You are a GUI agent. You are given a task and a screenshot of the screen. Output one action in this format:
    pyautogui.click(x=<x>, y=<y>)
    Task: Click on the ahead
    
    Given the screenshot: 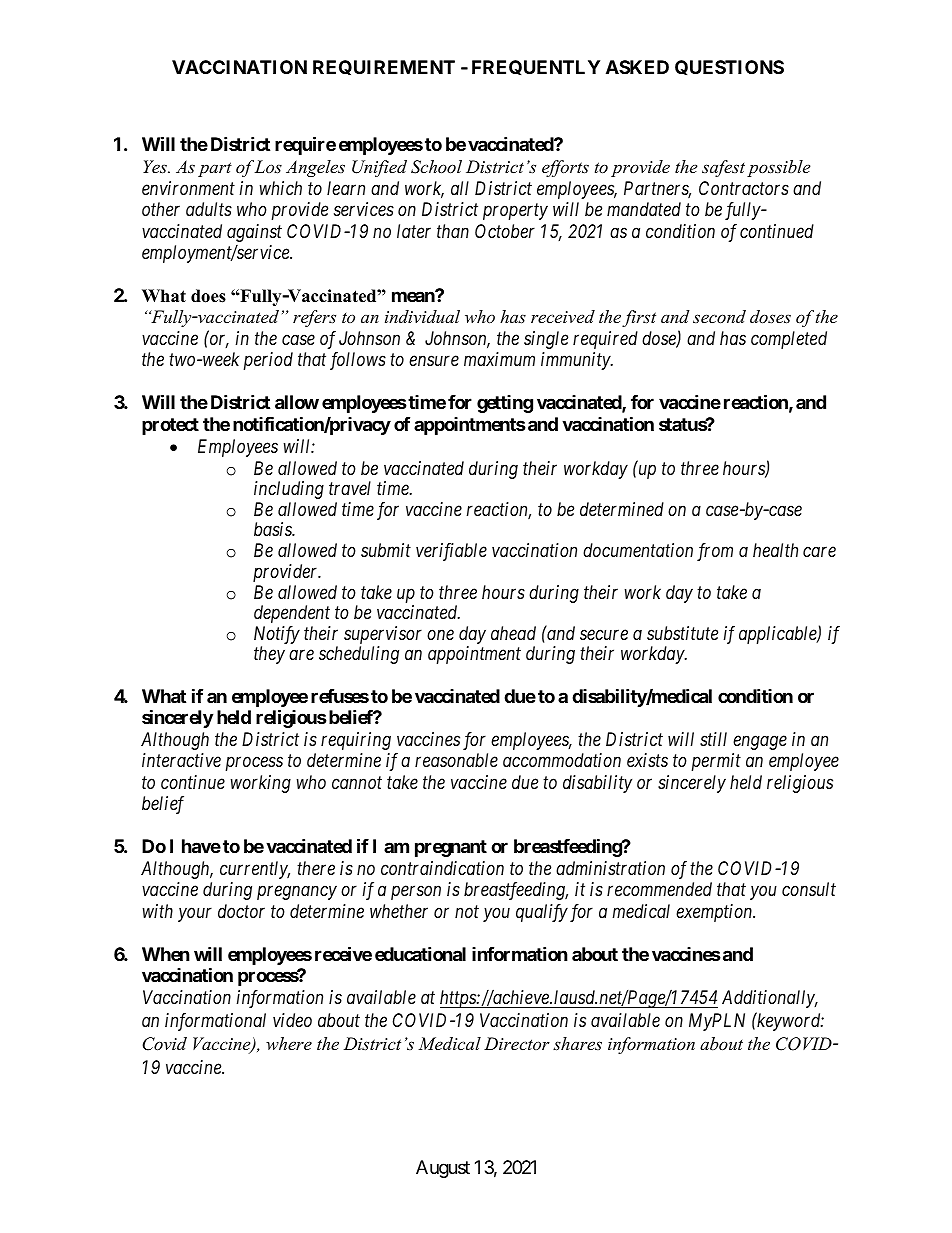 What is the action you would take?
    pyautogui.click(x=513, y=633)
